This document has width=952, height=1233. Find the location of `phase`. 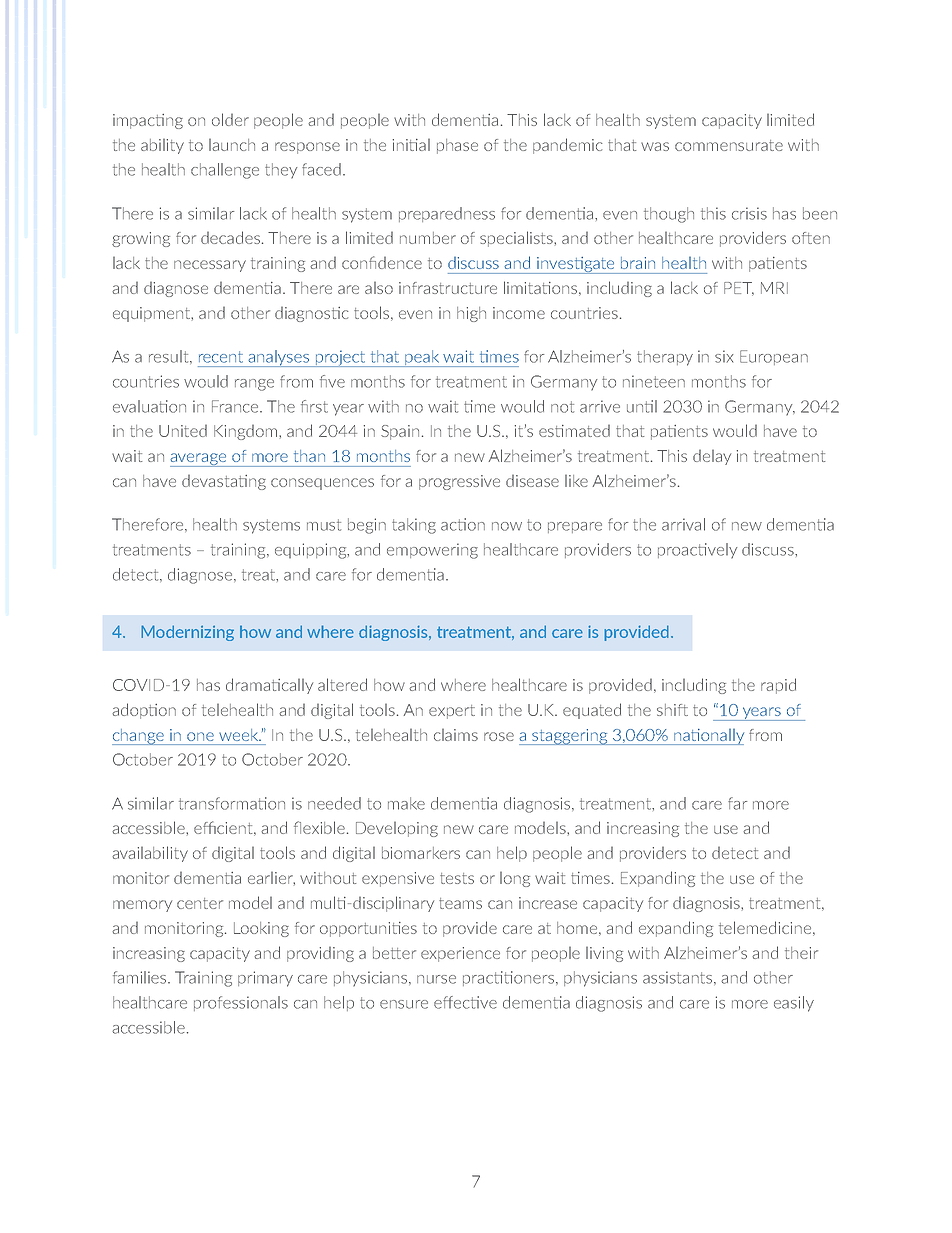

phase is located at coordinates (457, 146).
